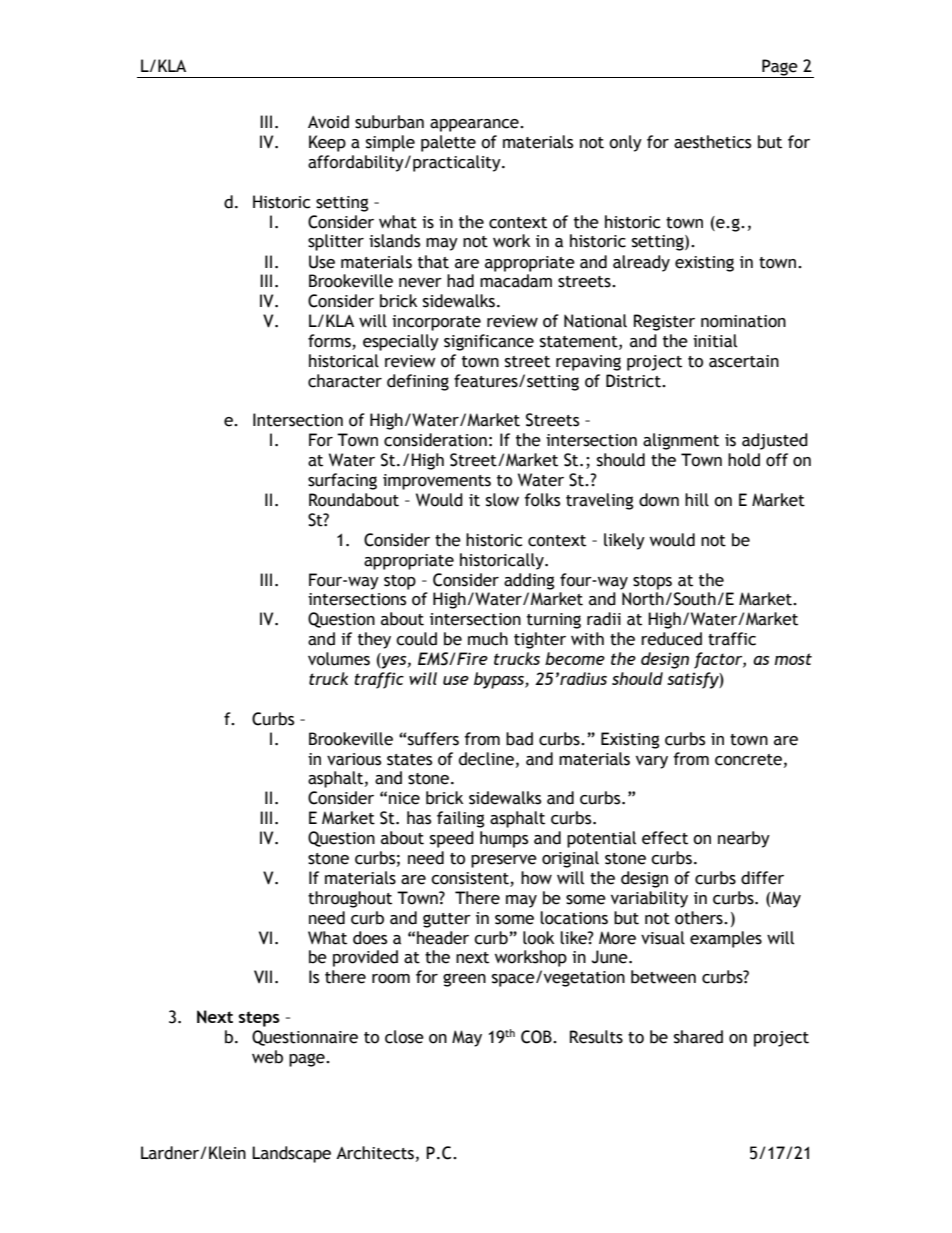 This screenshot has width=952, height=1233. Describe the element at coordinates (744, 839) in the screenshot. I see `nearby` at that location.
